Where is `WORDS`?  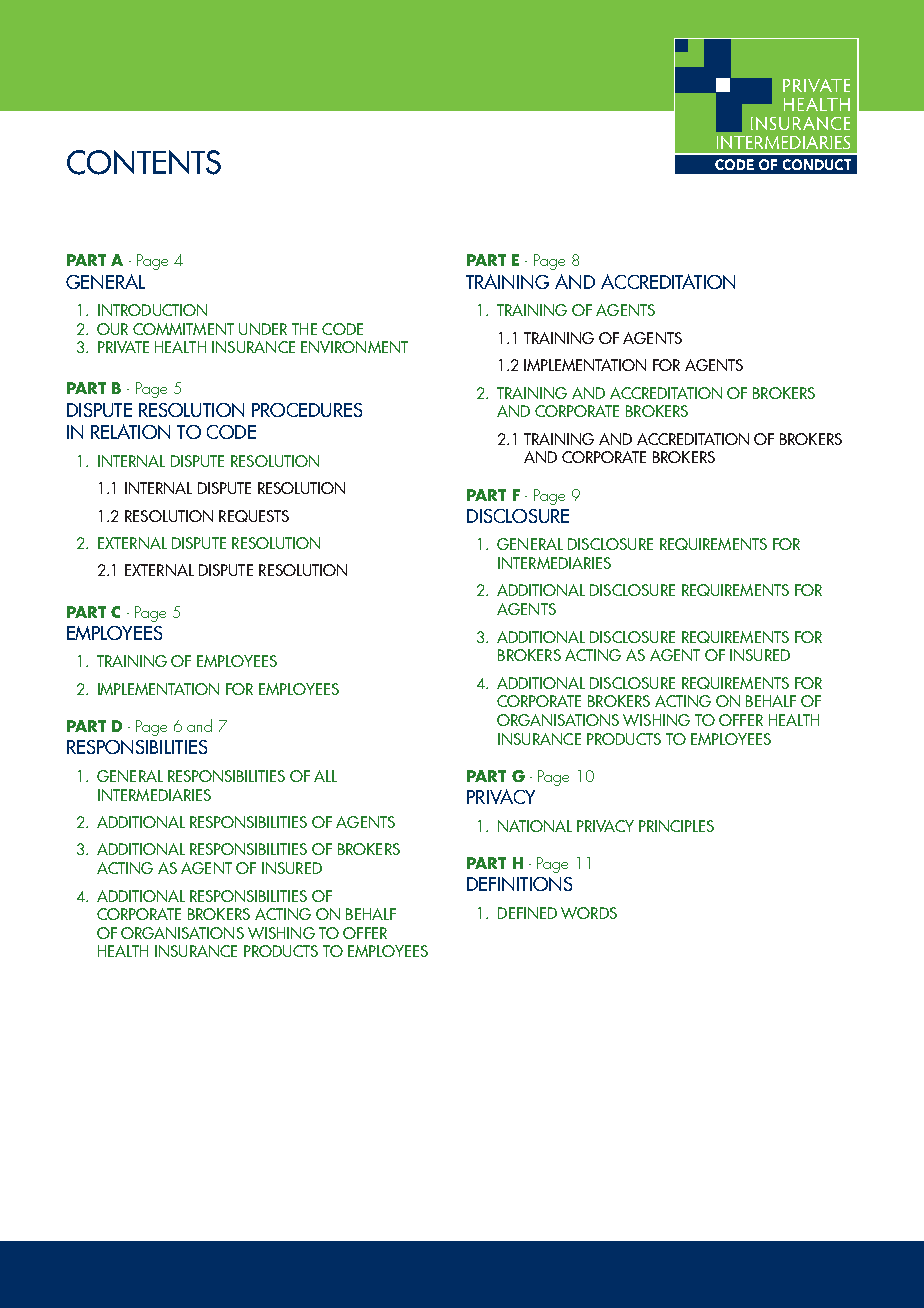
WORDS is located at coordinates (589, 913).
